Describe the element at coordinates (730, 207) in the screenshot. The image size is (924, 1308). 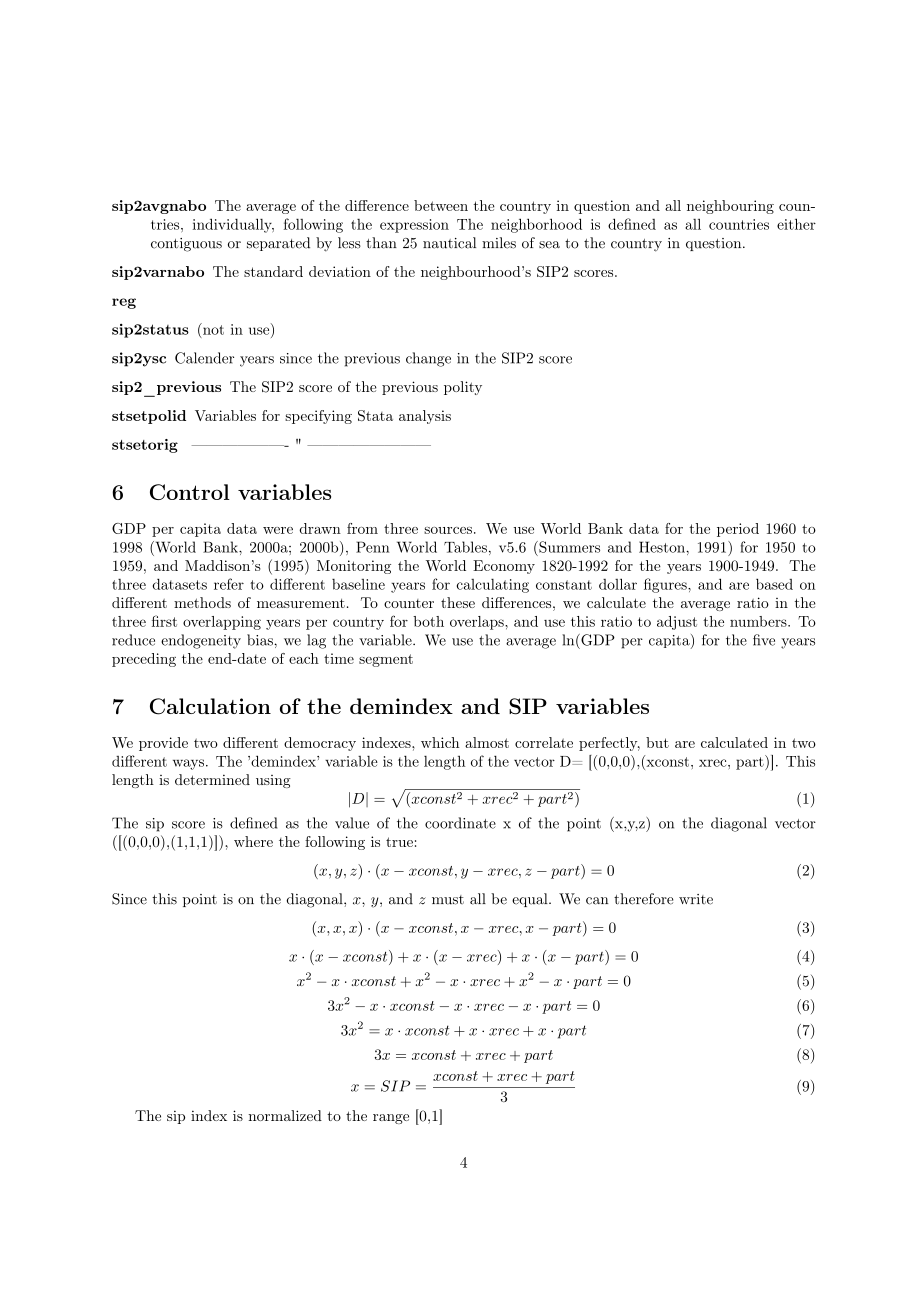
I see `neighbouring` at that location.
